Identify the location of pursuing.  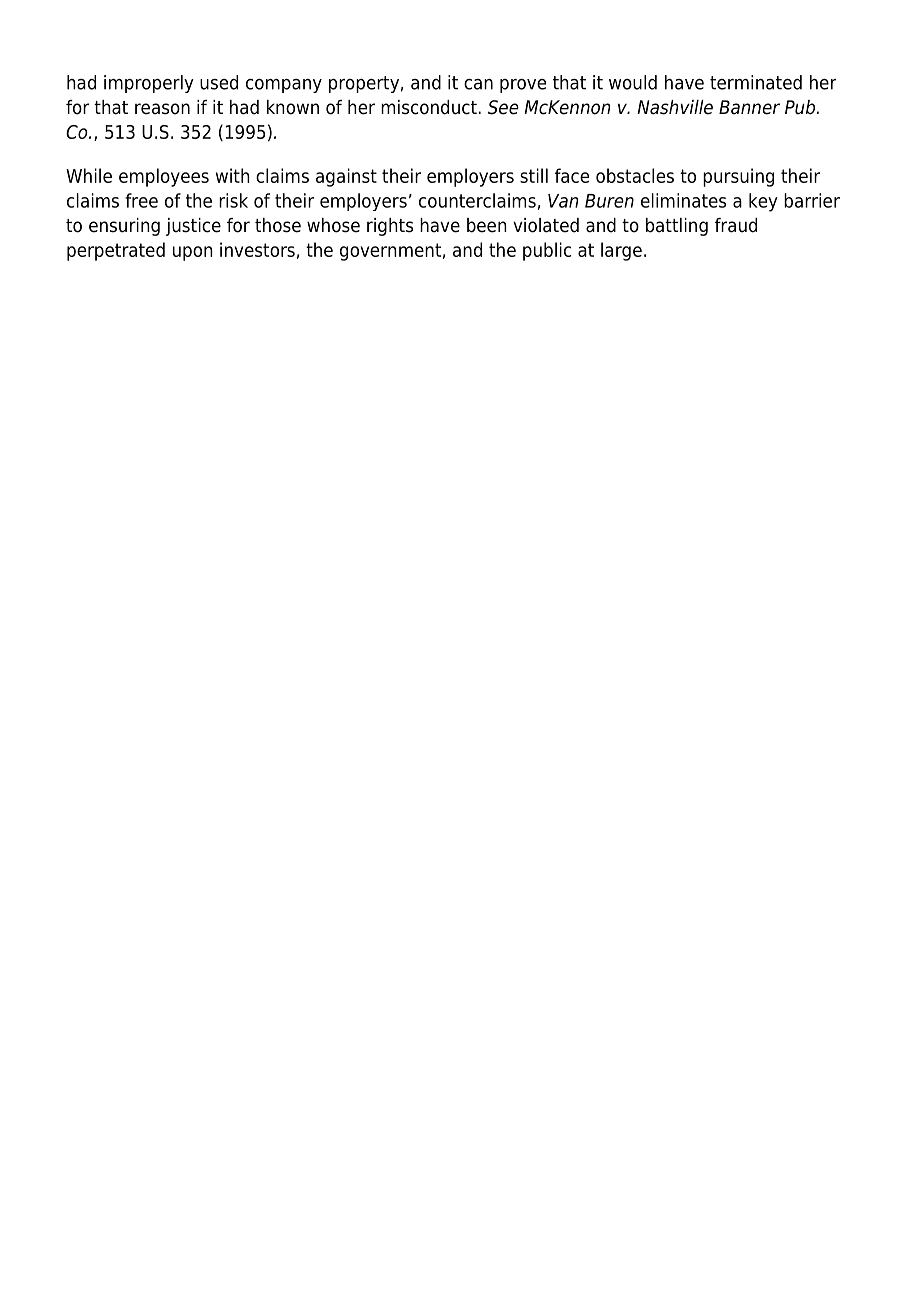
(738, 177).
